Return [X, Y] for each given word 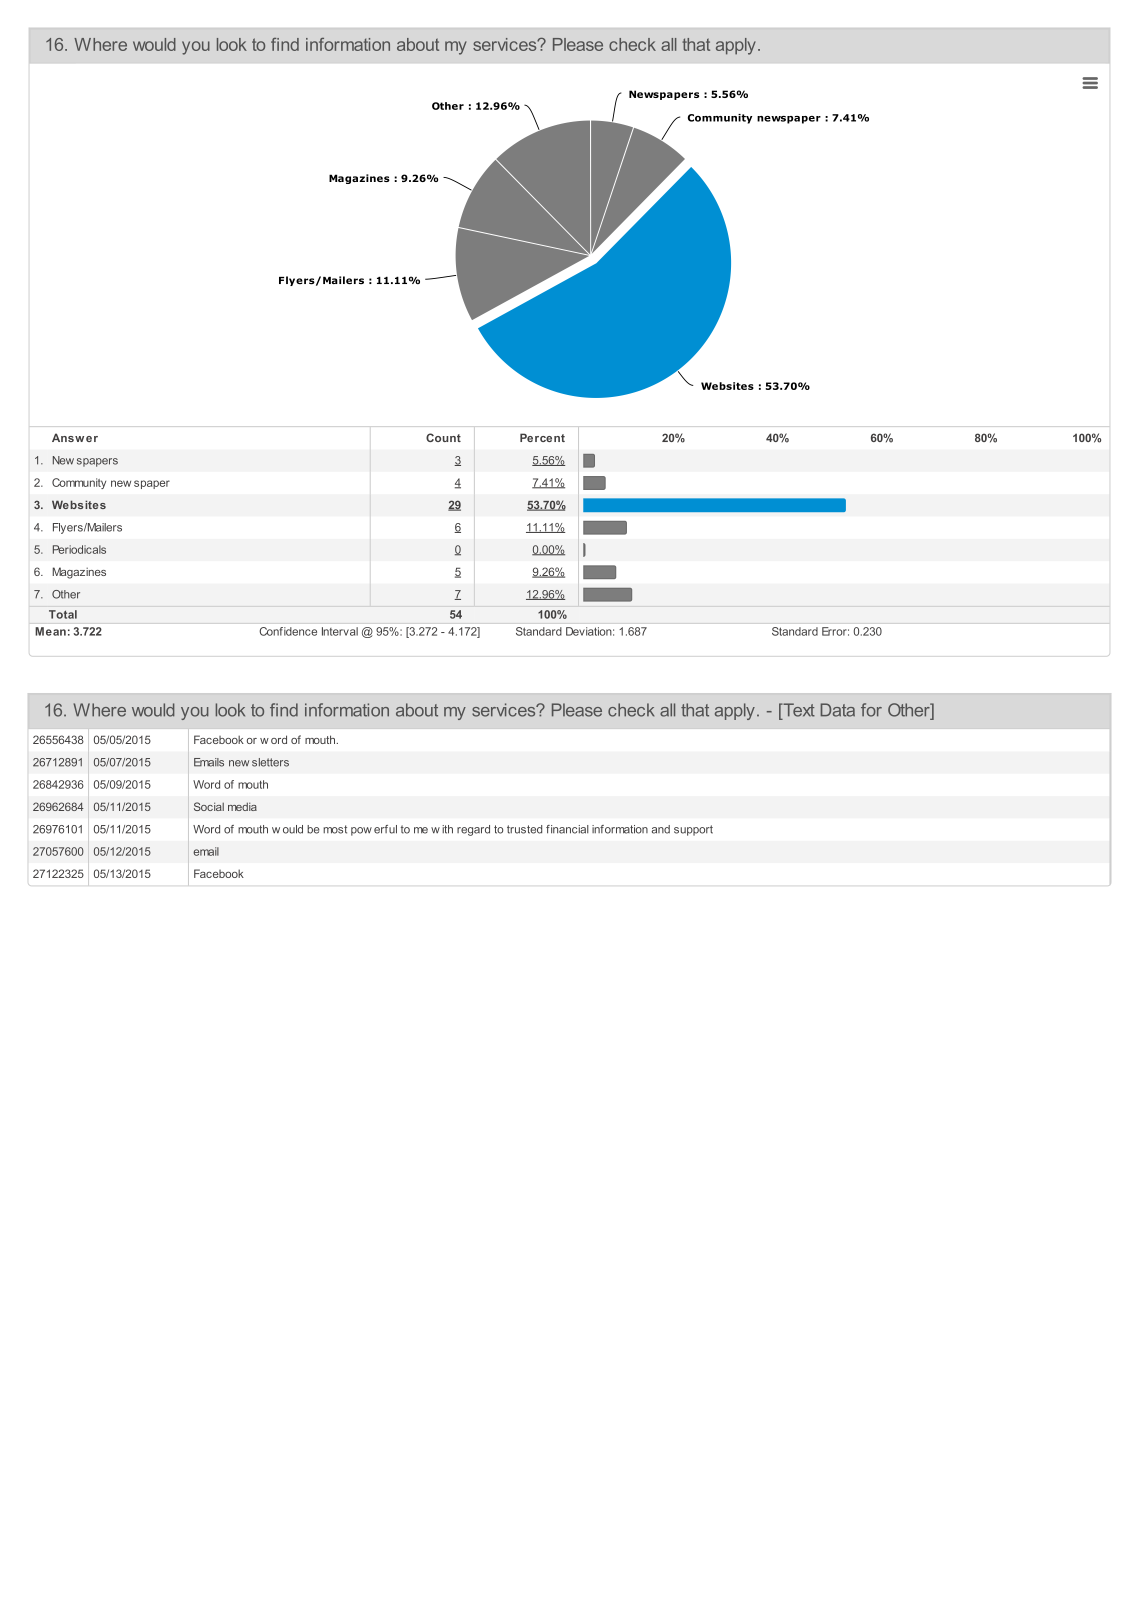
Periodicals [79, 549]
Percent [542, 437]
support [693, 830]
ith [447, 829]
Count [443, 437]
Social [209, 806]
